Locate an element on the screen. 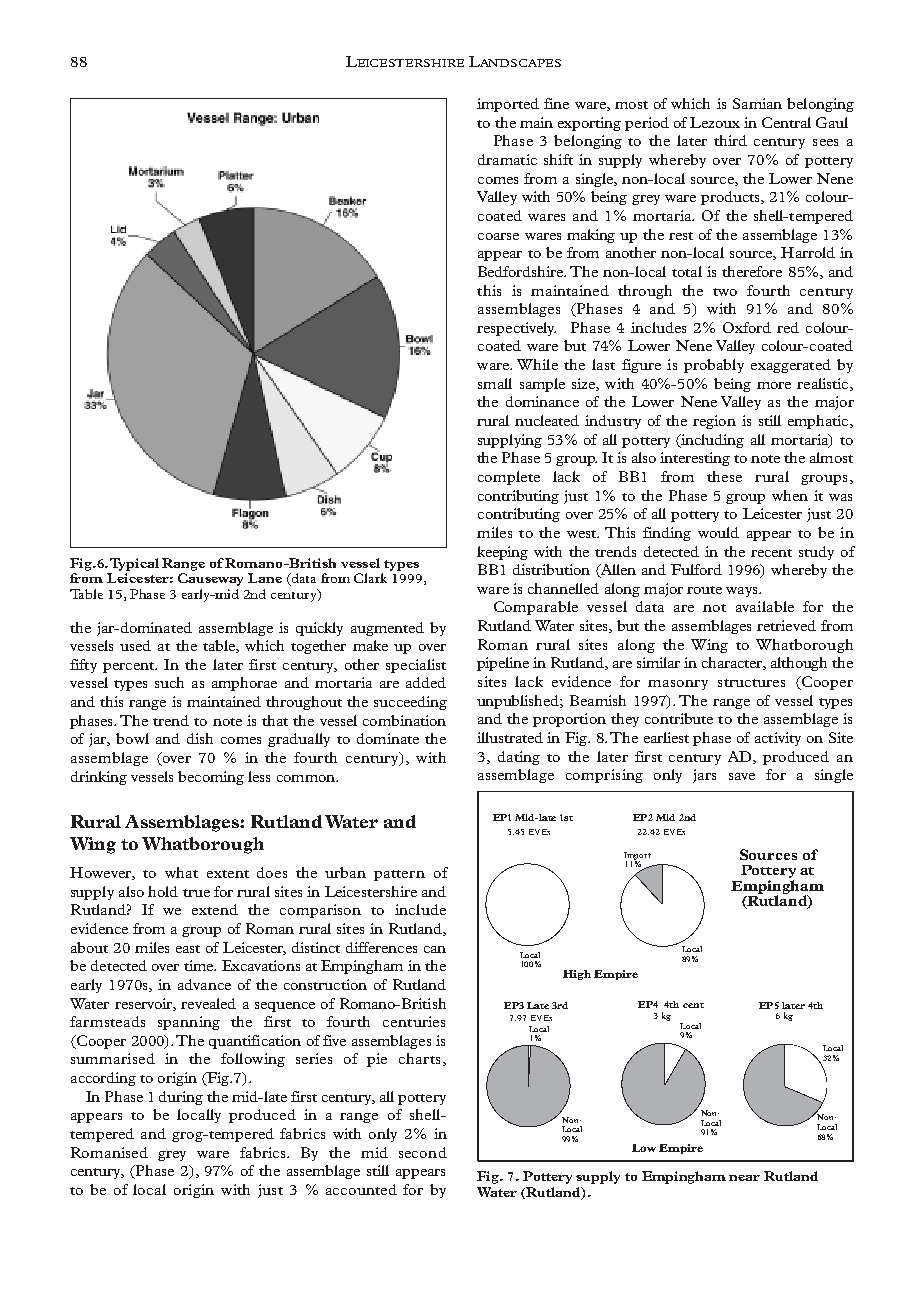  more is located at coordinates (774, 385).
